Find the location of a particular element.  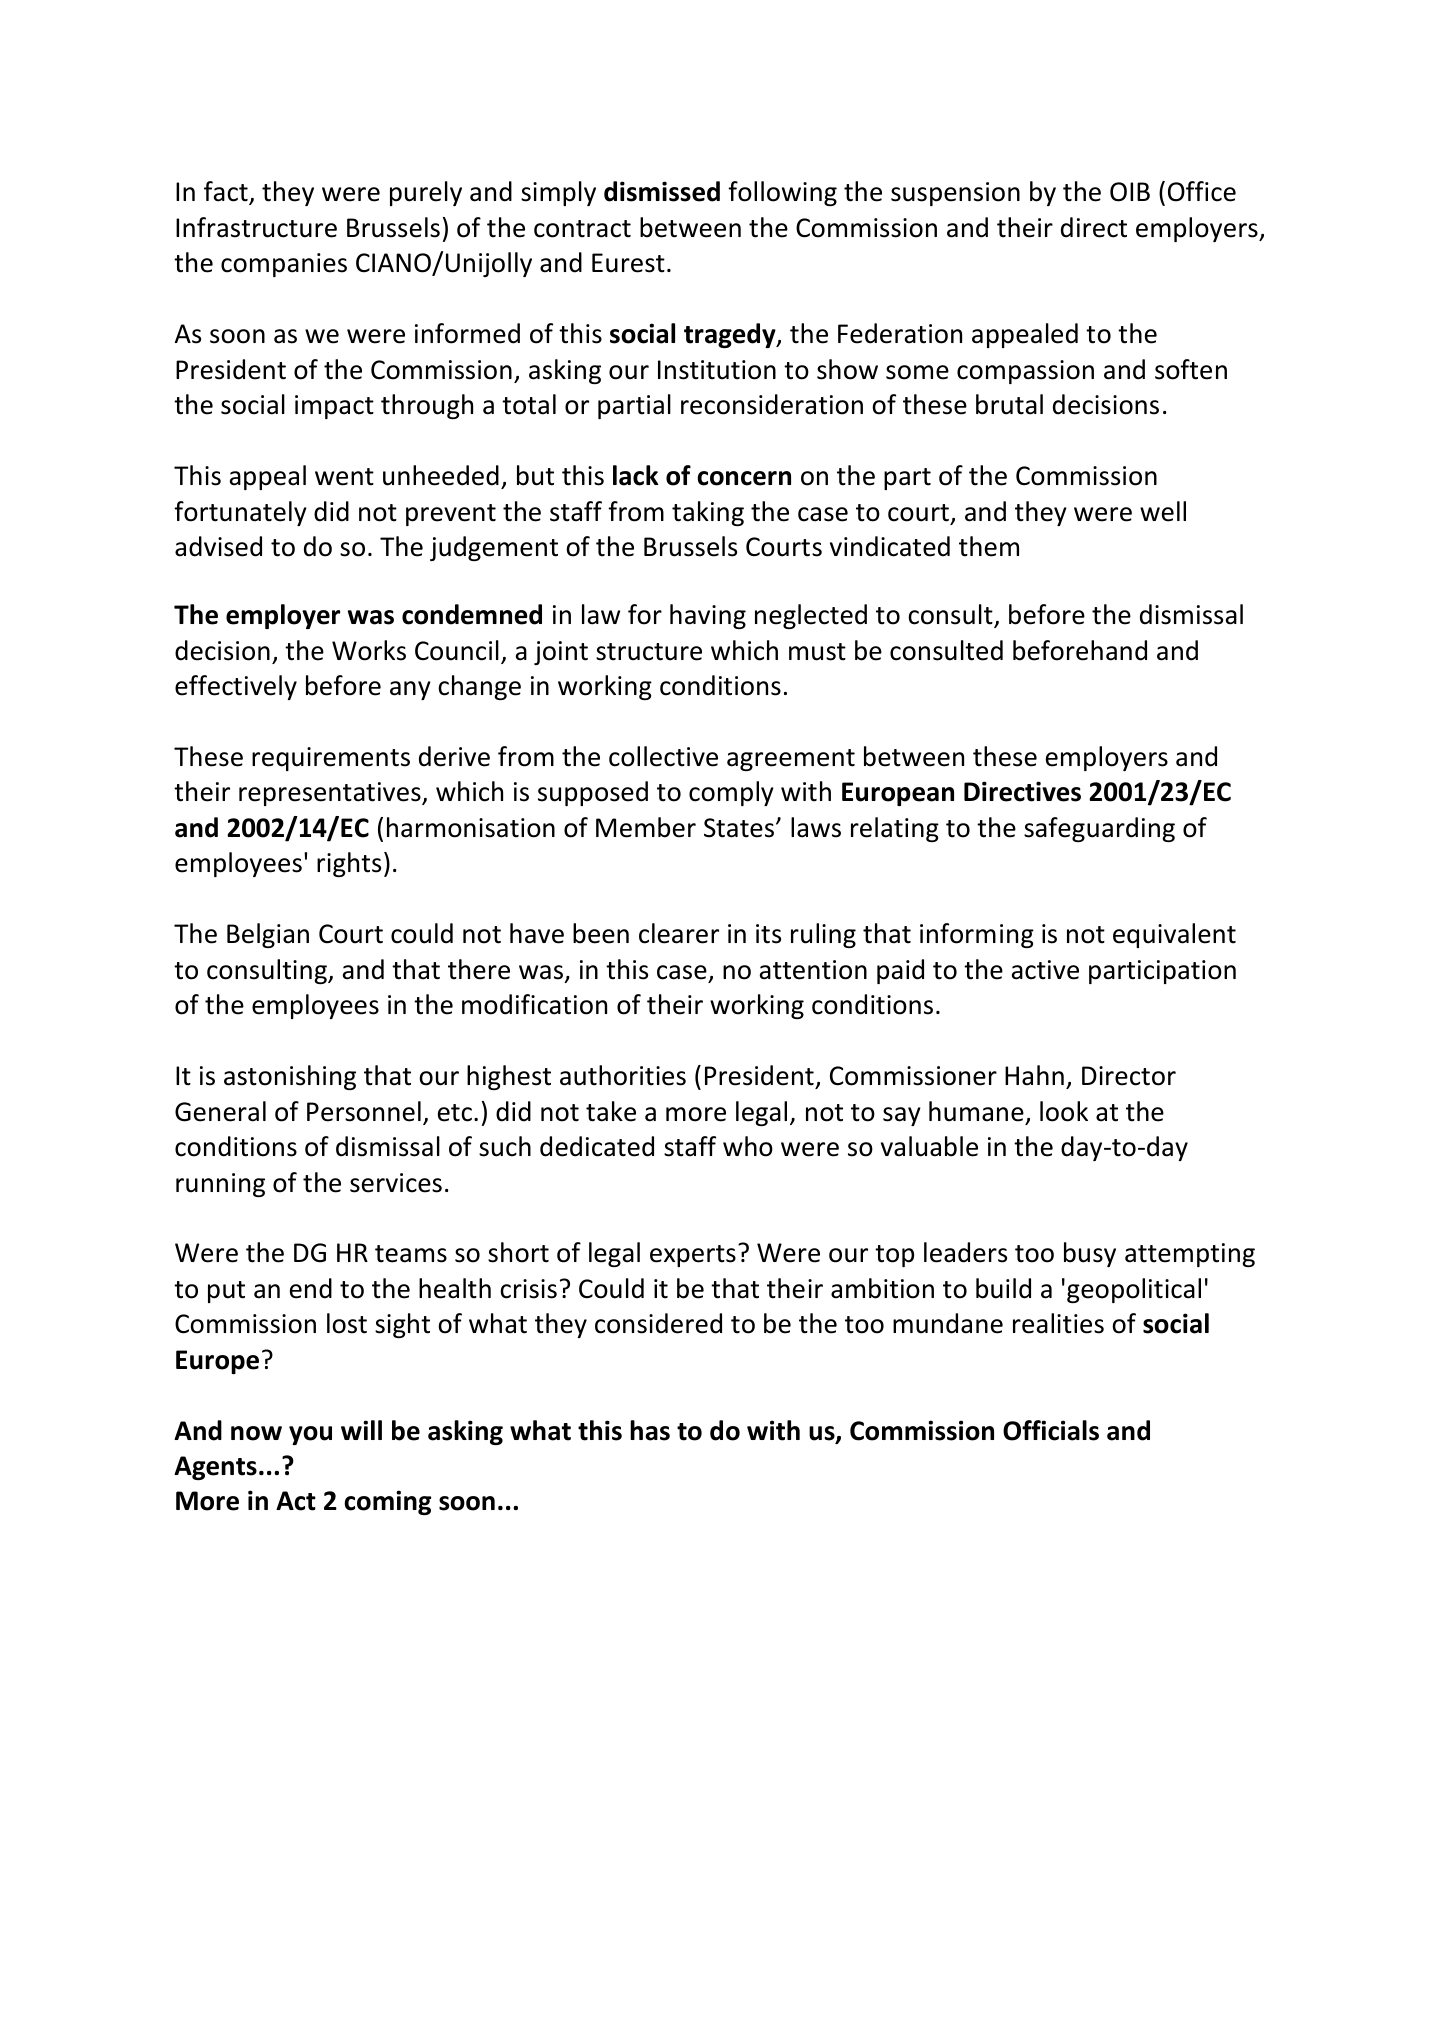

having is located at coordinates (708, 616).
